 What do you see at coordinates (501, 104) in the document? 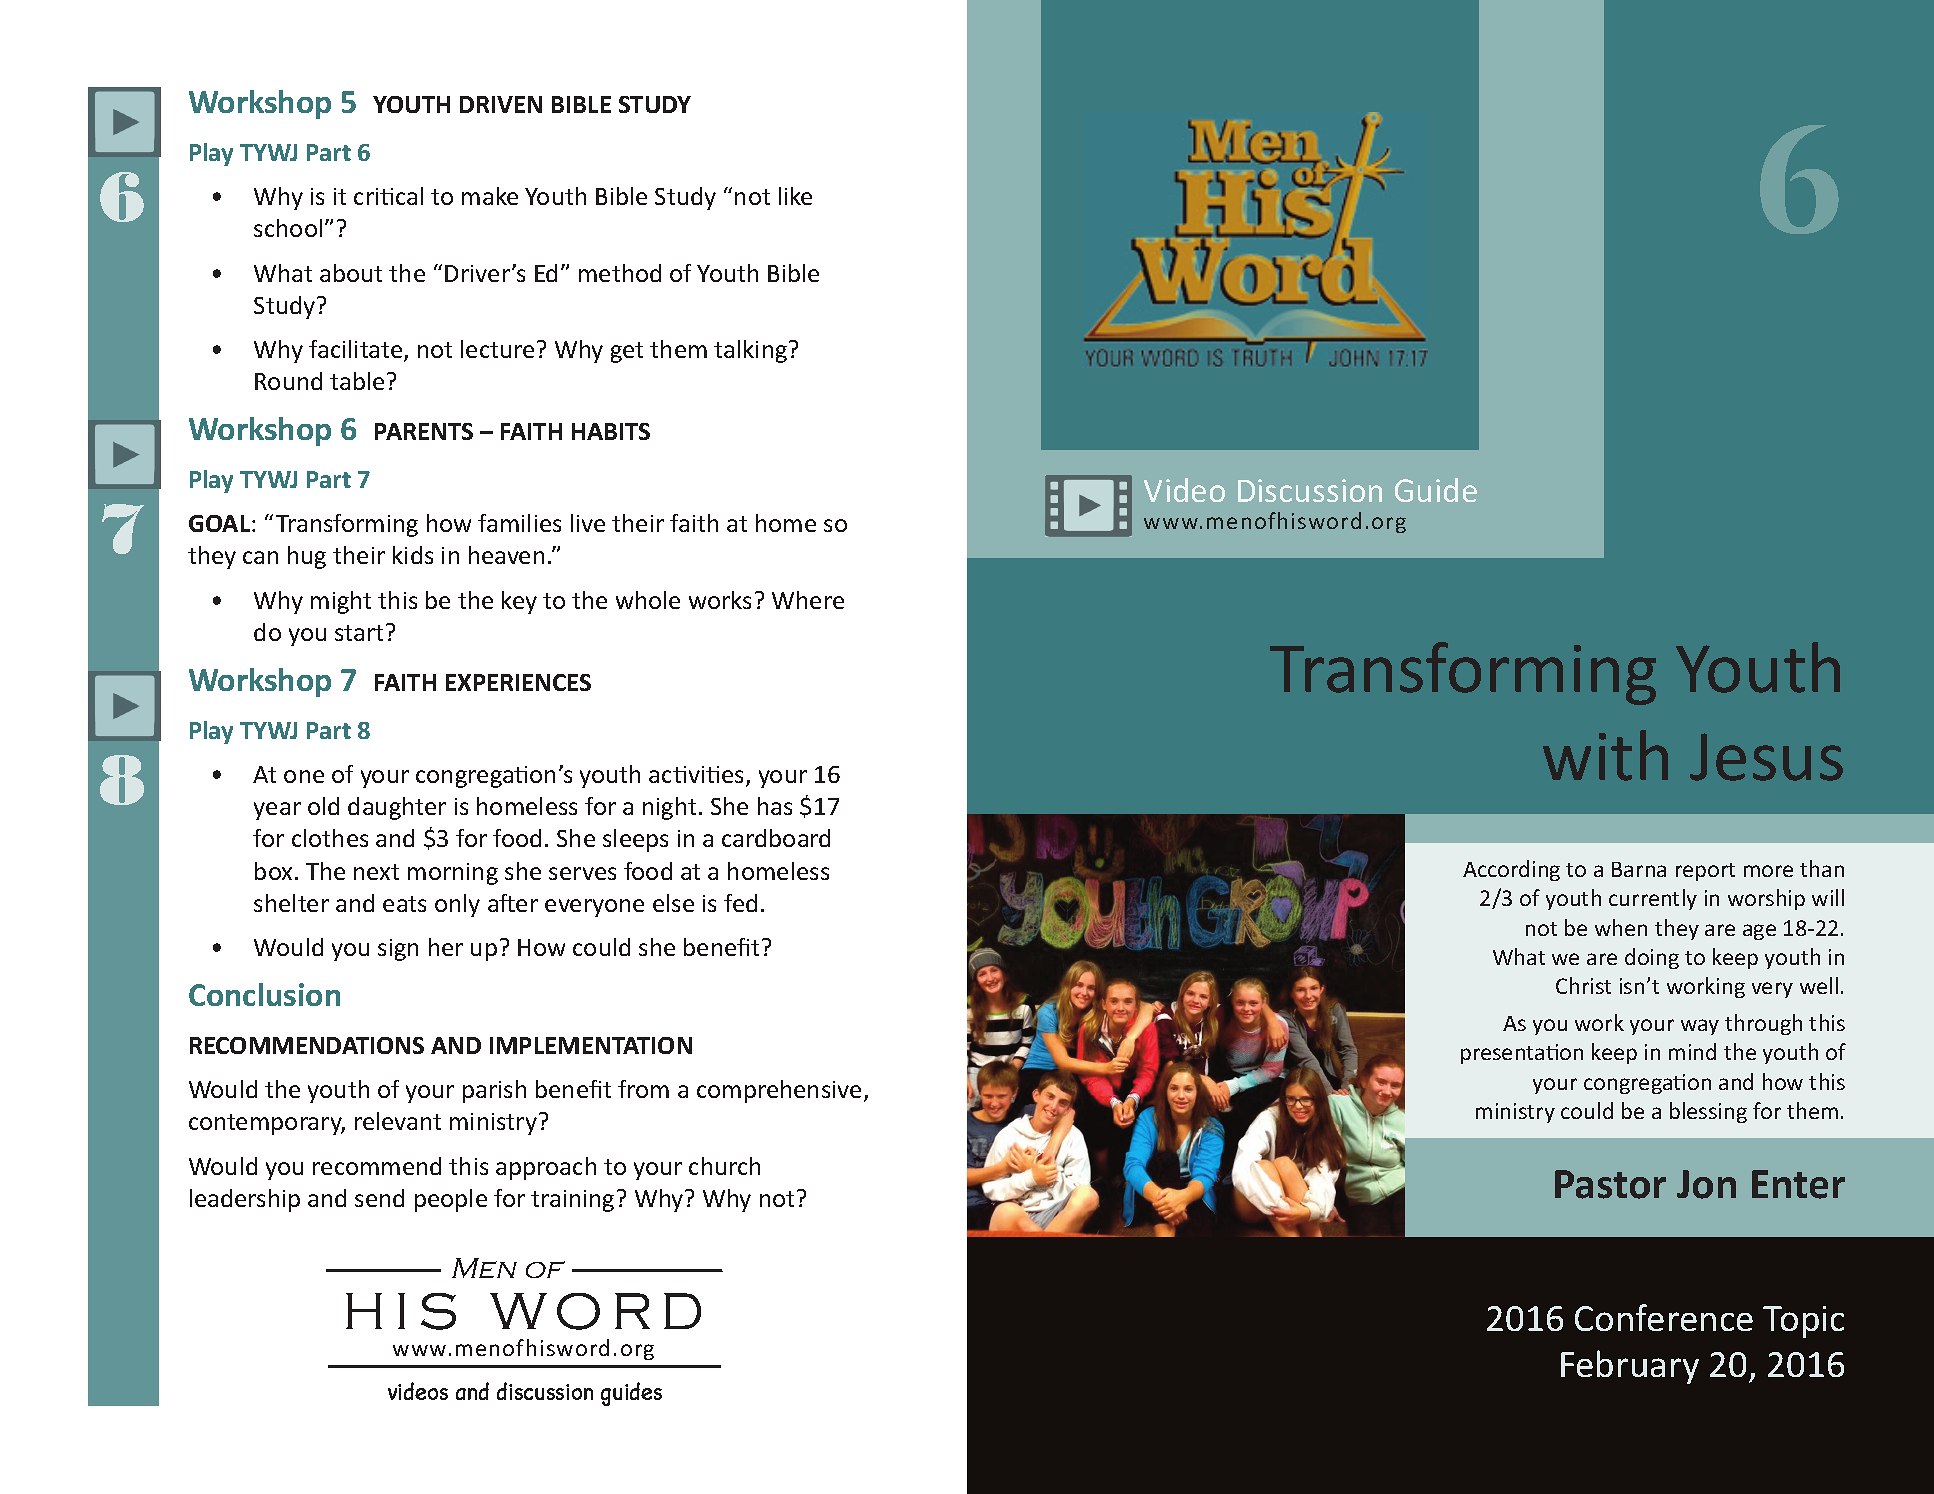
I see `DRIVEN` at bounding box center [501, 104].
